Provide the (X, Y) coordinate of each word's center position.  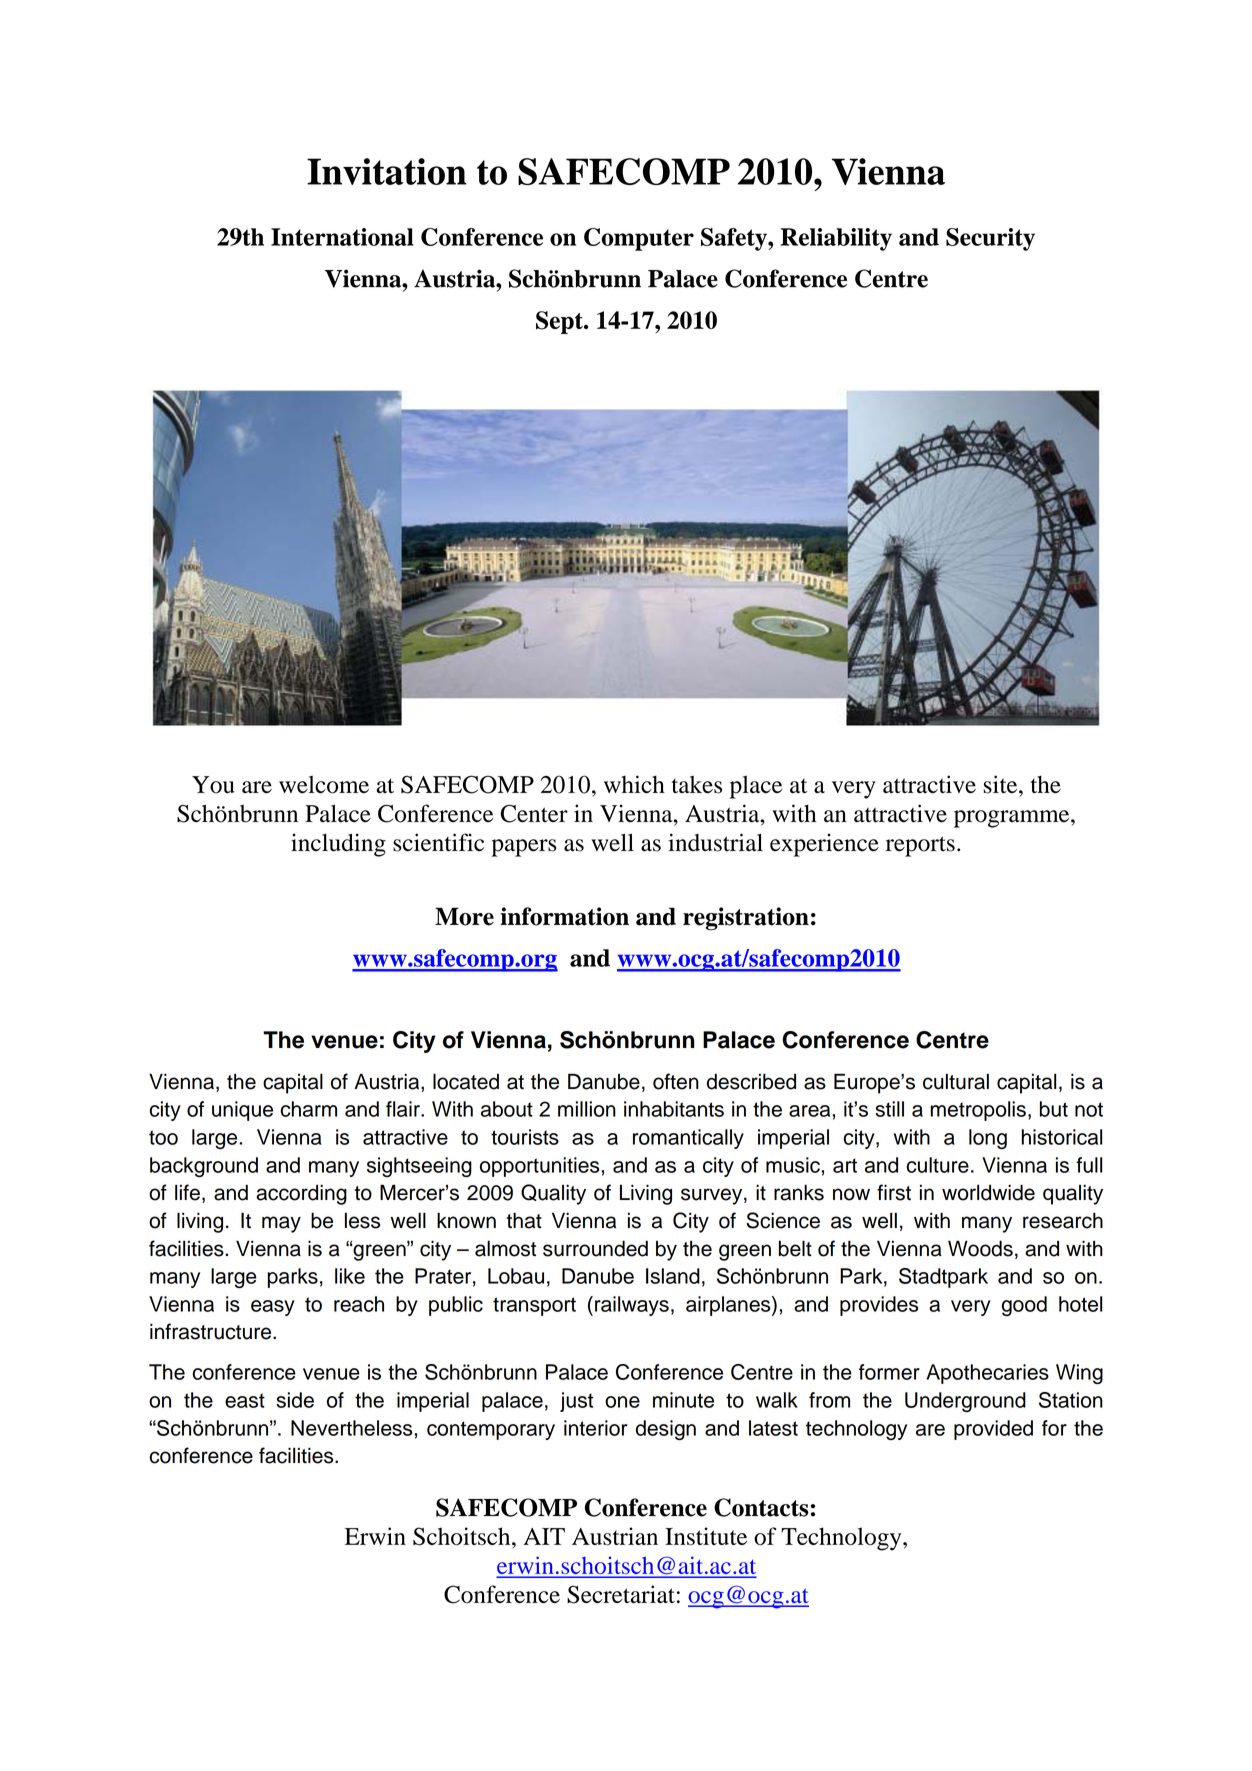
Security (990, 239)
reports (920, 846)
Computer (639, 239)
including (338, 845)
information (564, 916)
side (295, 1400)
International (342, 237)
